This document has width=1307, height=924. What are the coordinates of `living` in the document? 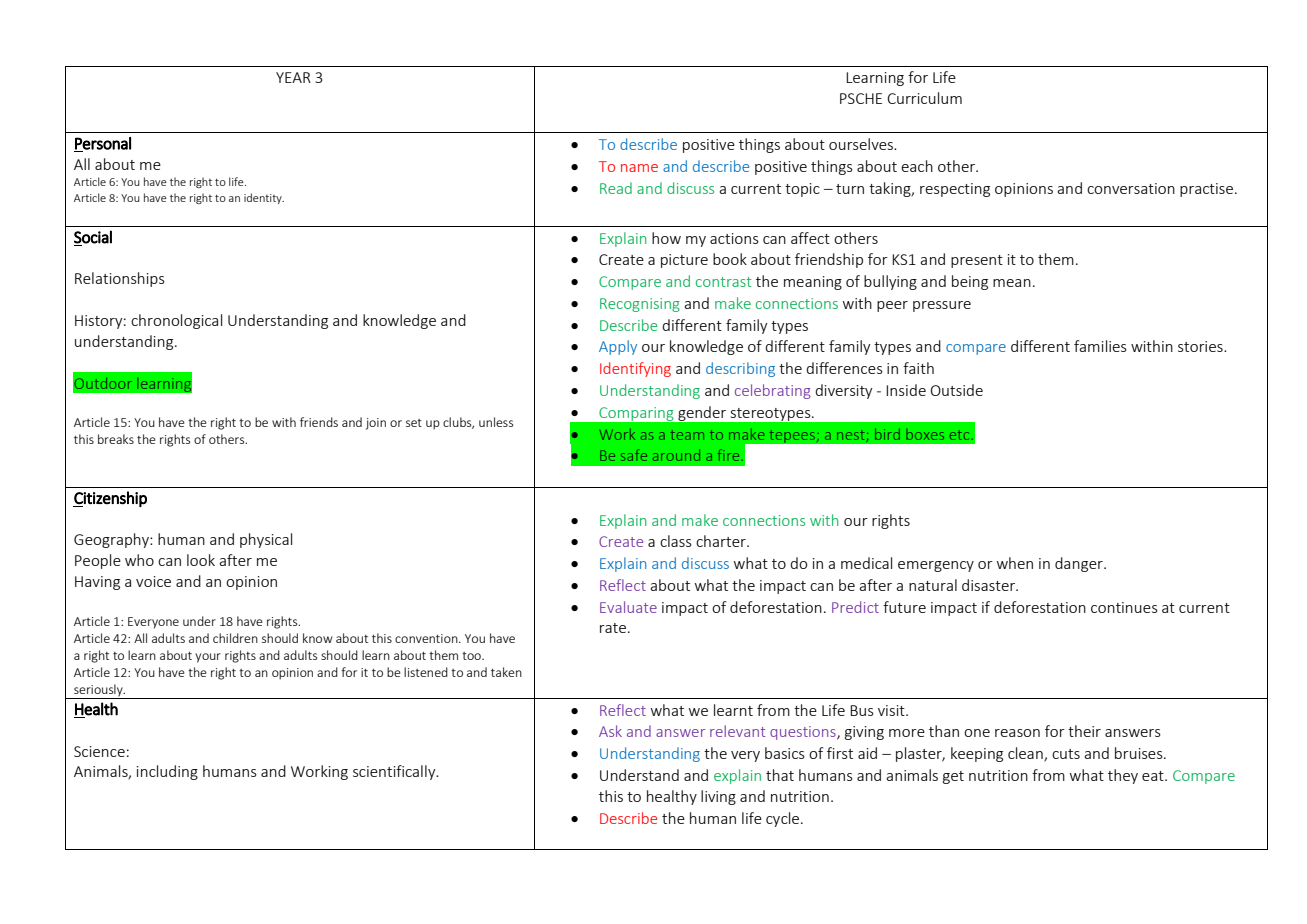 It's located at (718, 797).
